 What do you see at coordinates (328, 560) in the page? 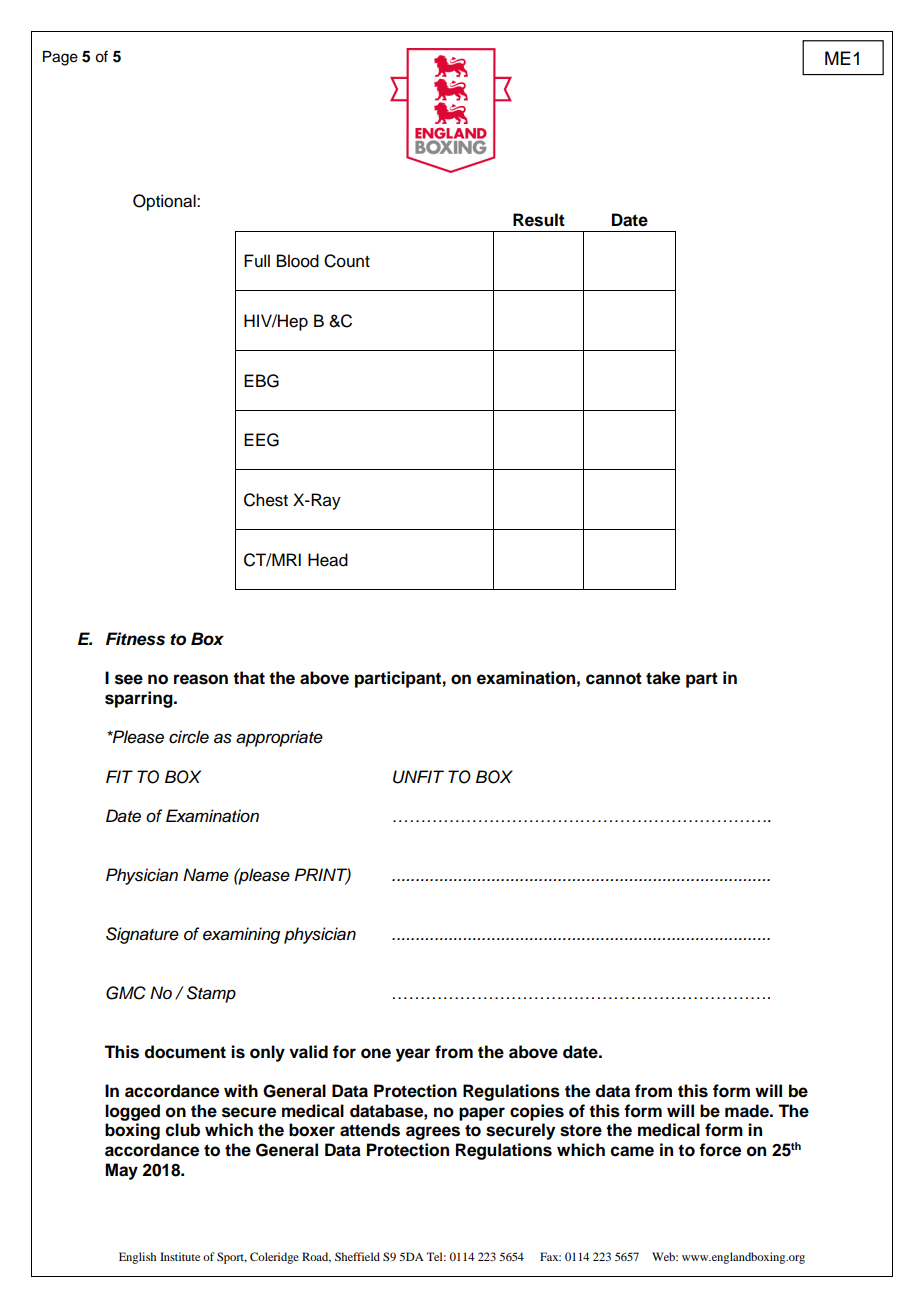
I see `Head` at bounding box center [328, 560].
